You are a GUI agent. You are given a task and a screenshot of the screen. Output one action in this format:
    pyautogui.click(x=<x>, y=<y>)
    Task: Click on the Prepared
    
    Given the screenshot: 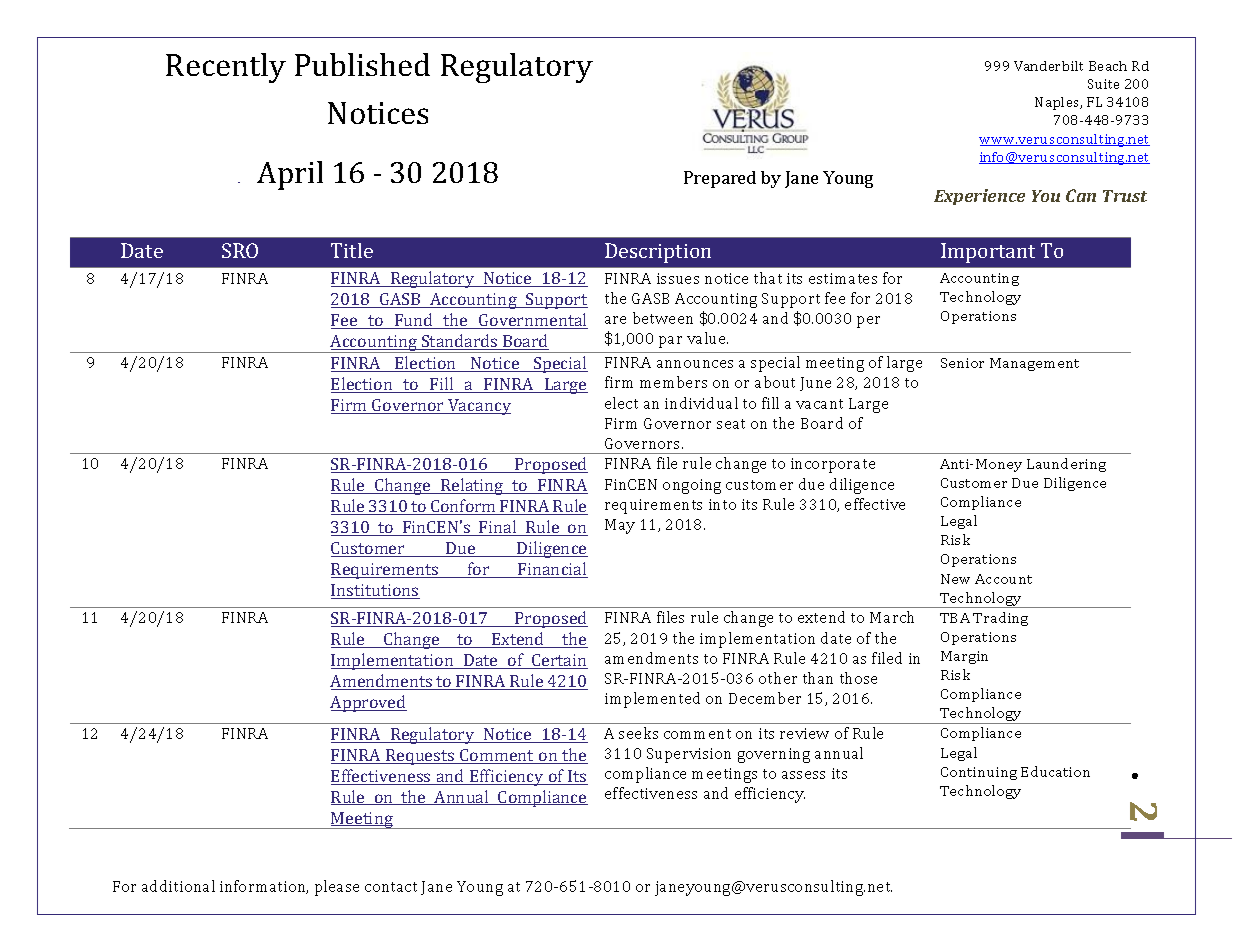 What is the action you would take?
    pyautogui.click(x=720, y=179)
